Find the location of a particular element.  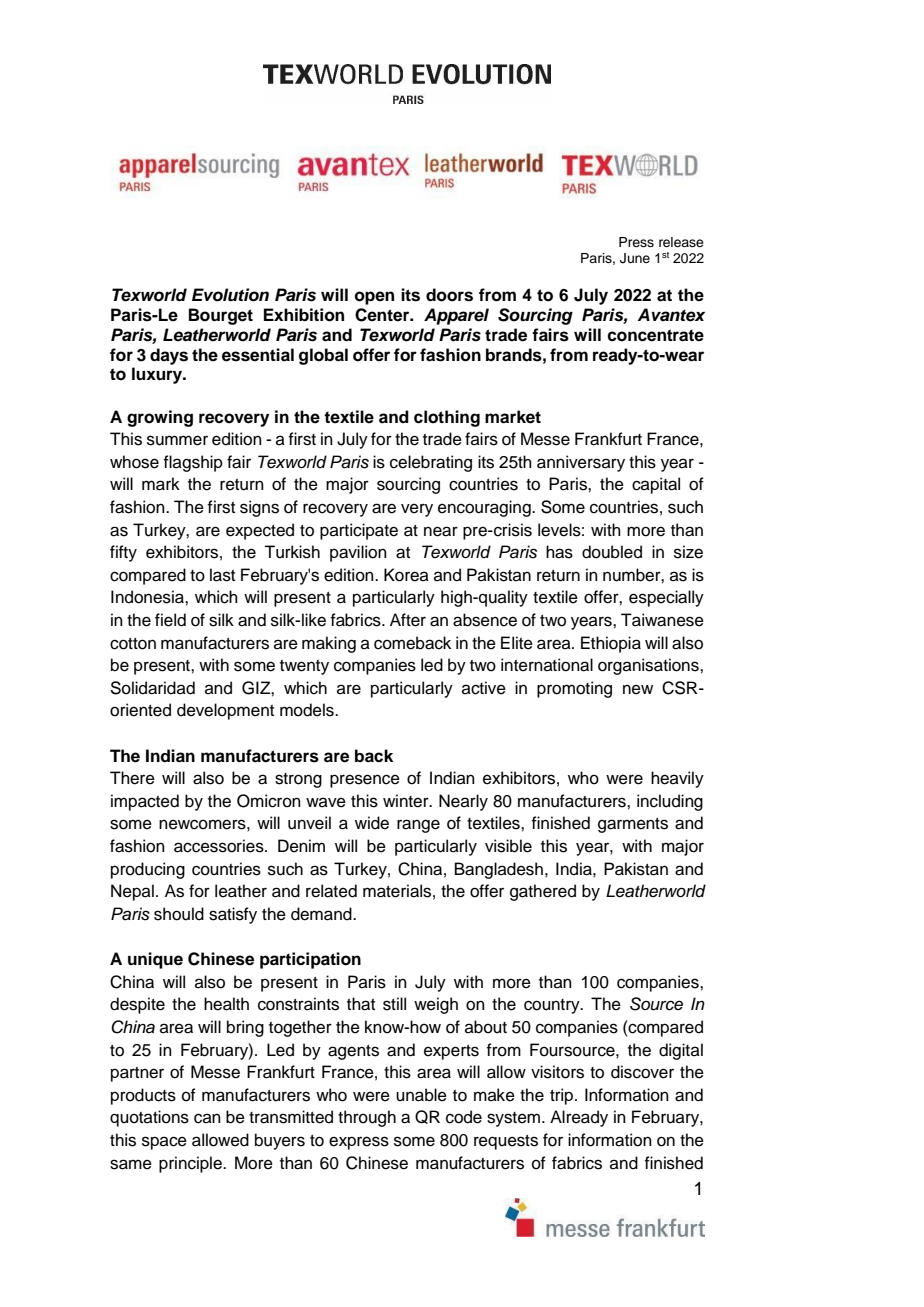

still is located at coordinates (394, 1004).
